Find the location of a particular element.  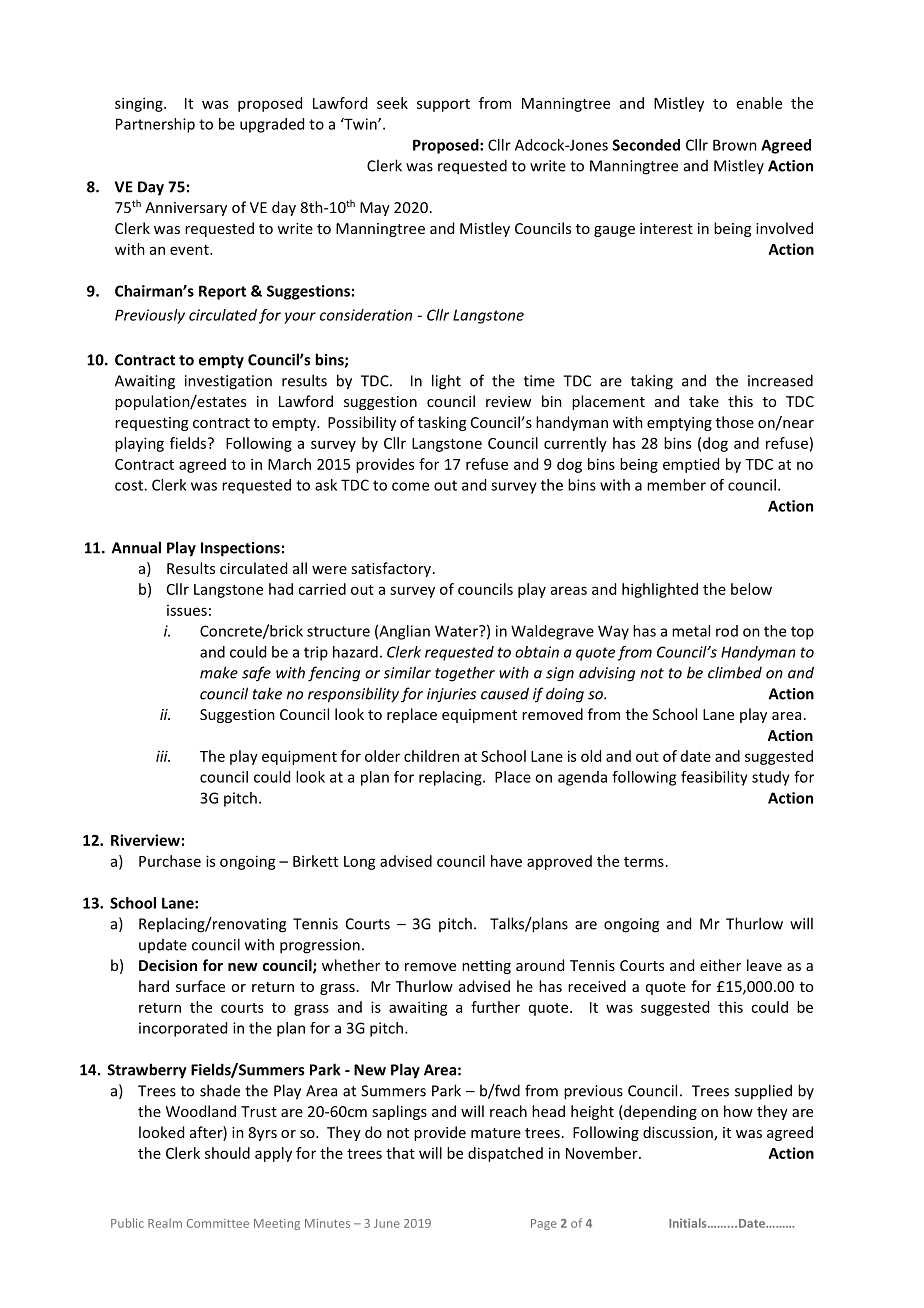

Purchase is located at coordinates (170, 861).
